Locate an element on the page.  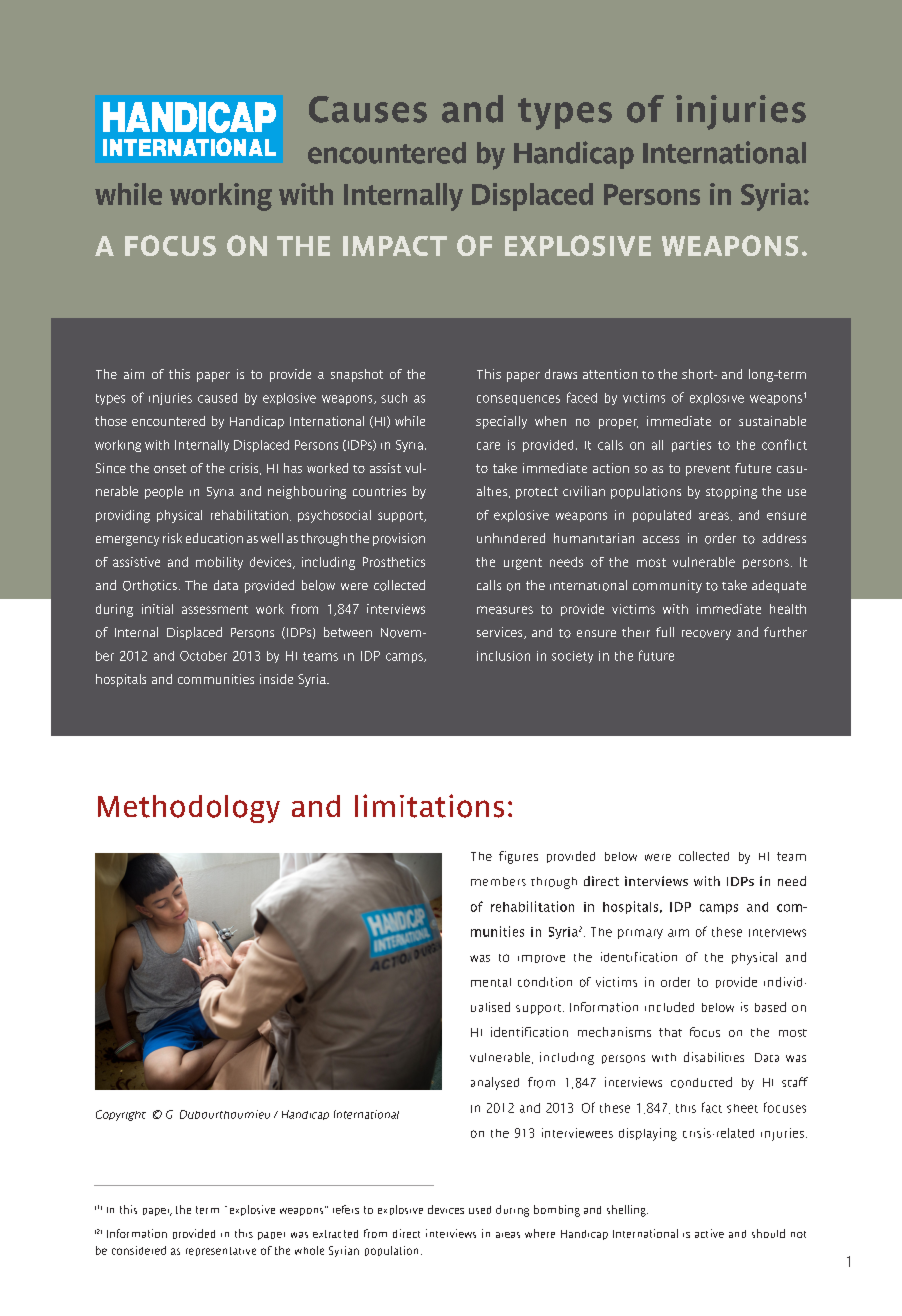
attention is located at coordinates (610, 374).
